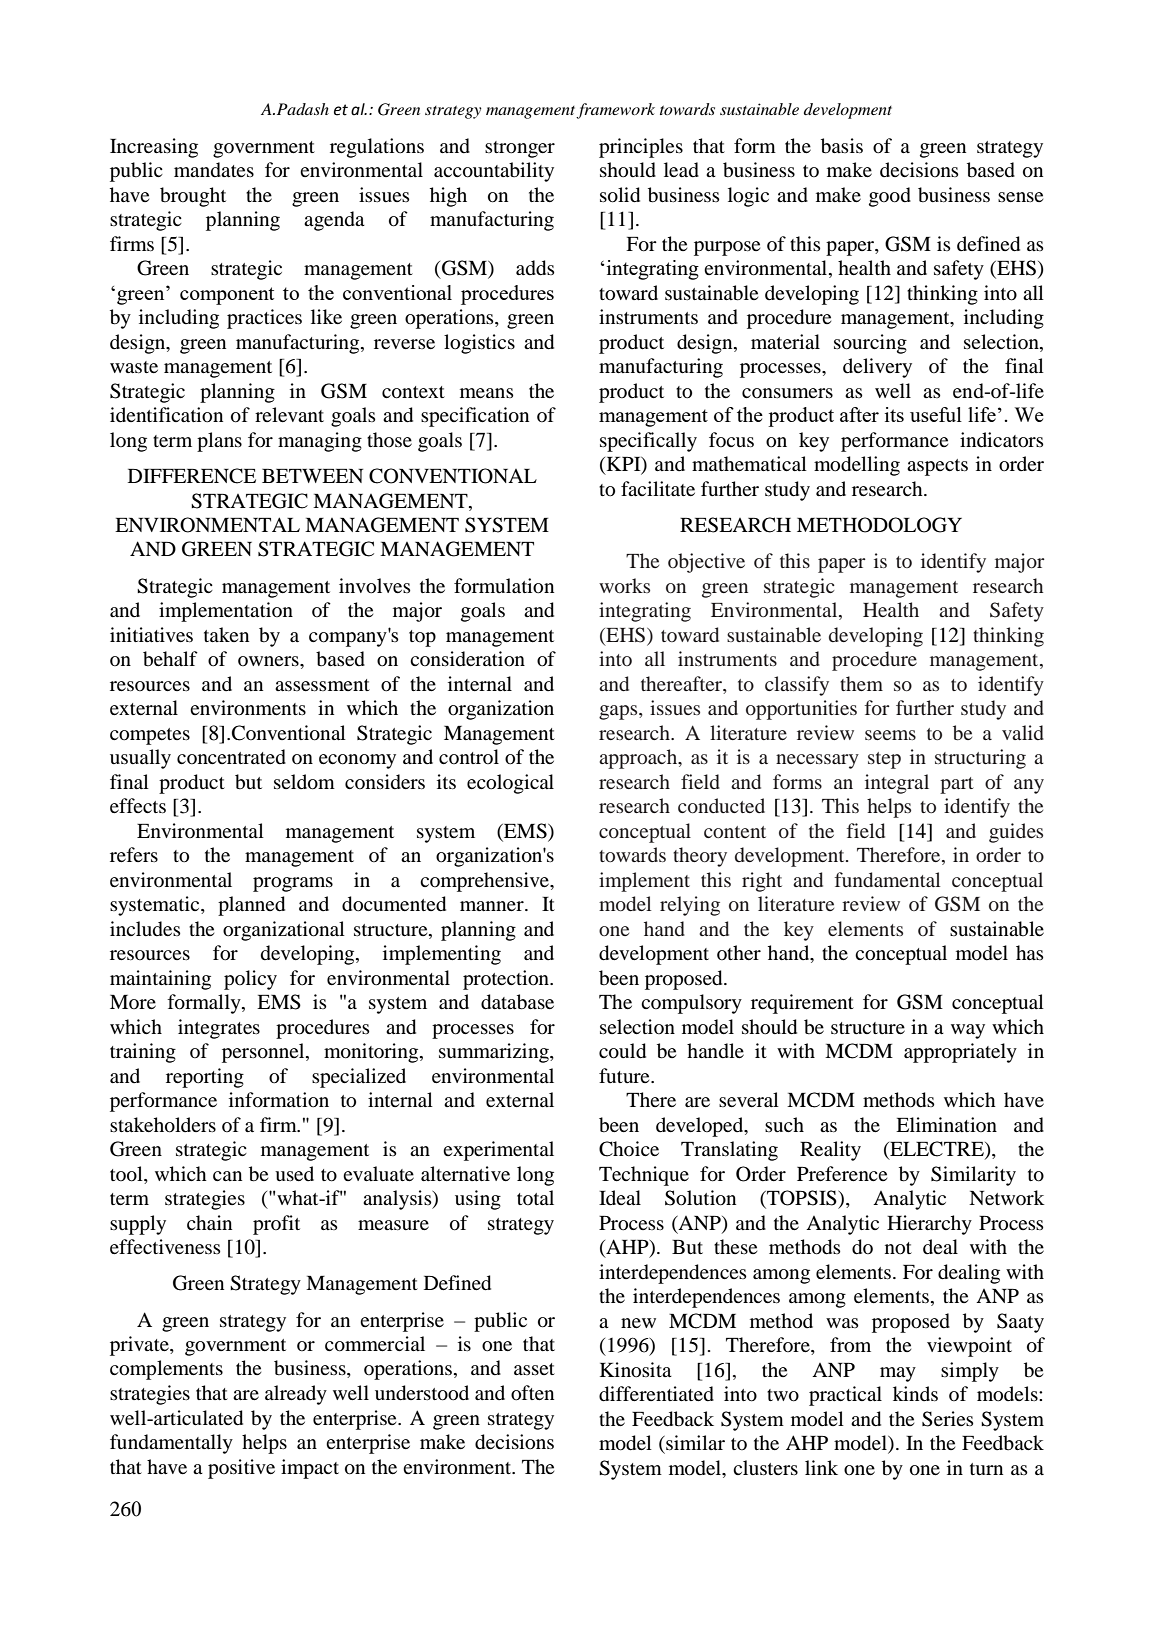  I want to click on way, so click(968, 1031).
